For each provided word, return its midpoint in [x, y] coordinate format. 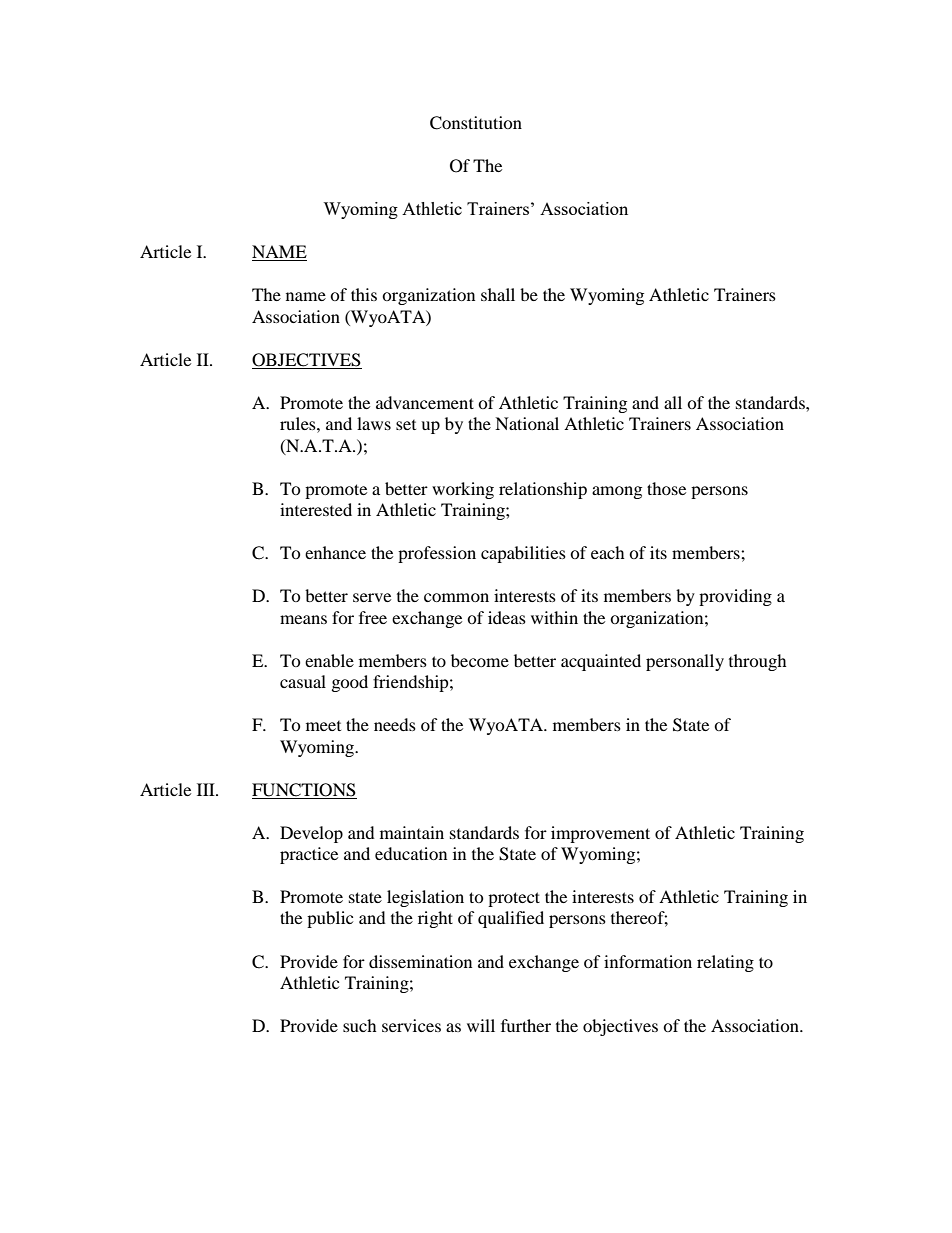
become [480, 660]
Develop [311, 834]
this [364, 294]
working [463, 490]
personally [685, 662]
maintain [412, 832]
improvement [600, 834]
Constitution [476, 123]
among [617, 492]
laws [374, 423]
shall [498, 294]
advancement [425, 402]
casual [303, 681]
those [666, 488]
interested [316, 509]
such [360, 1025]
